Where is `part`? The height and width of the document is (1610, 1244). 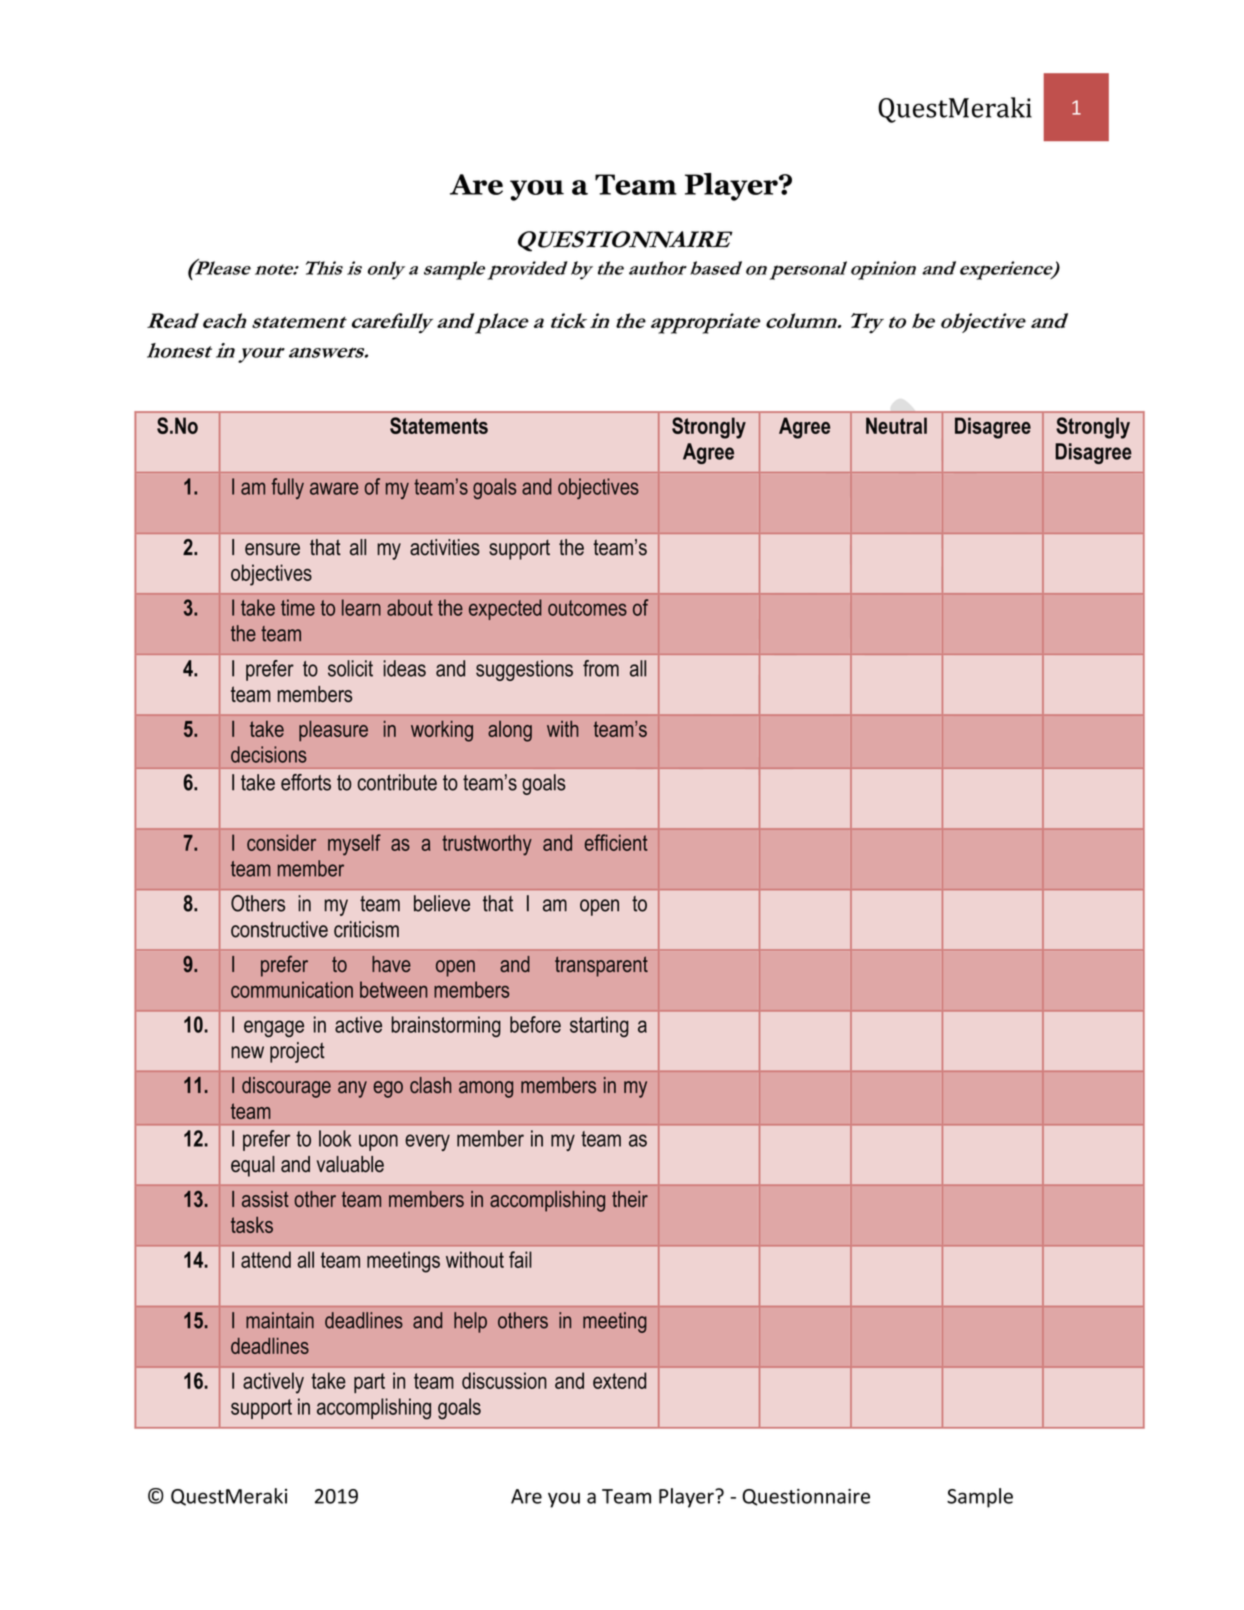 part is located at coordinates (369, 1383).
